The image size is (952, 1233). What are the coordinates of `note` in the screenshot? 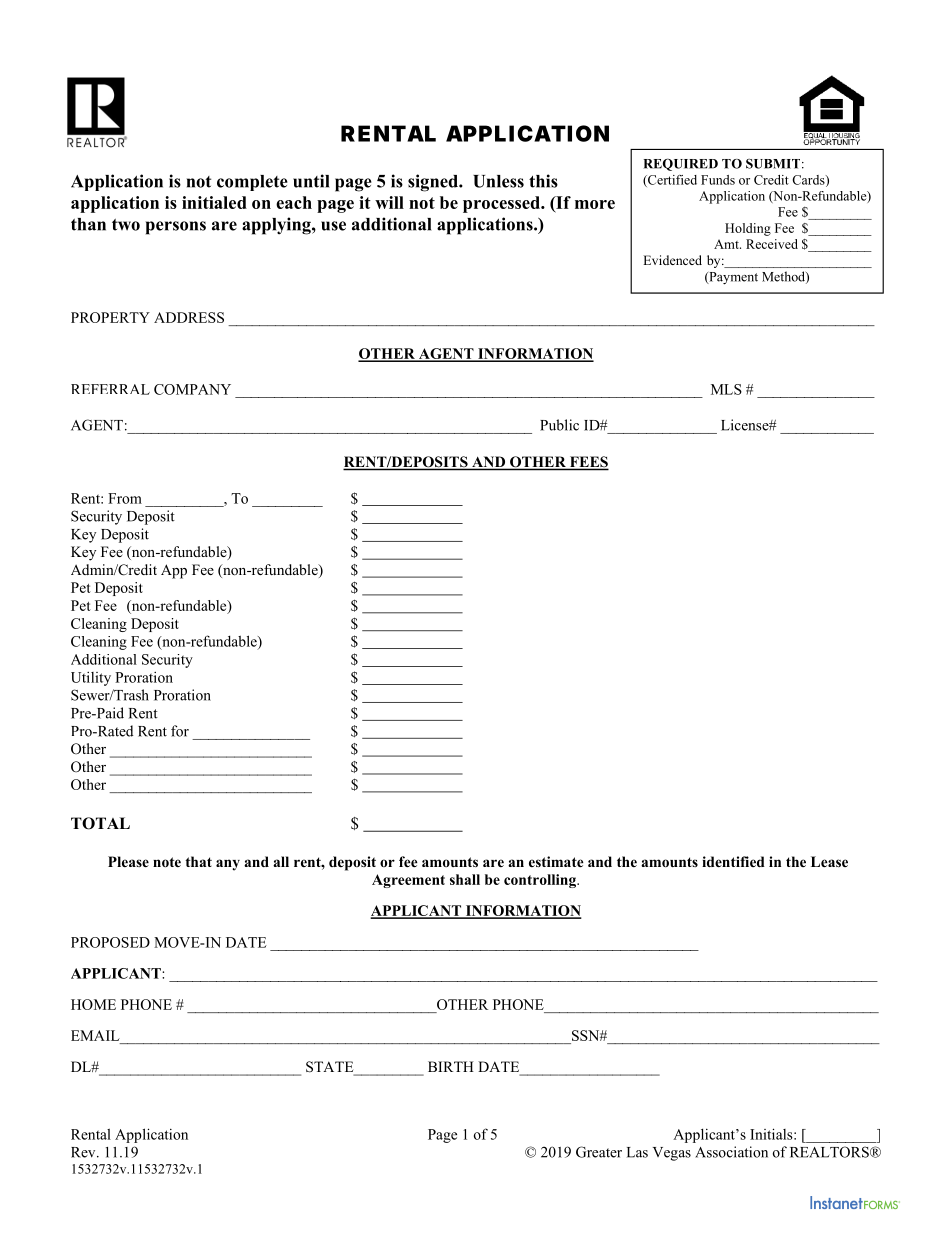 It's located at (167, 862).
